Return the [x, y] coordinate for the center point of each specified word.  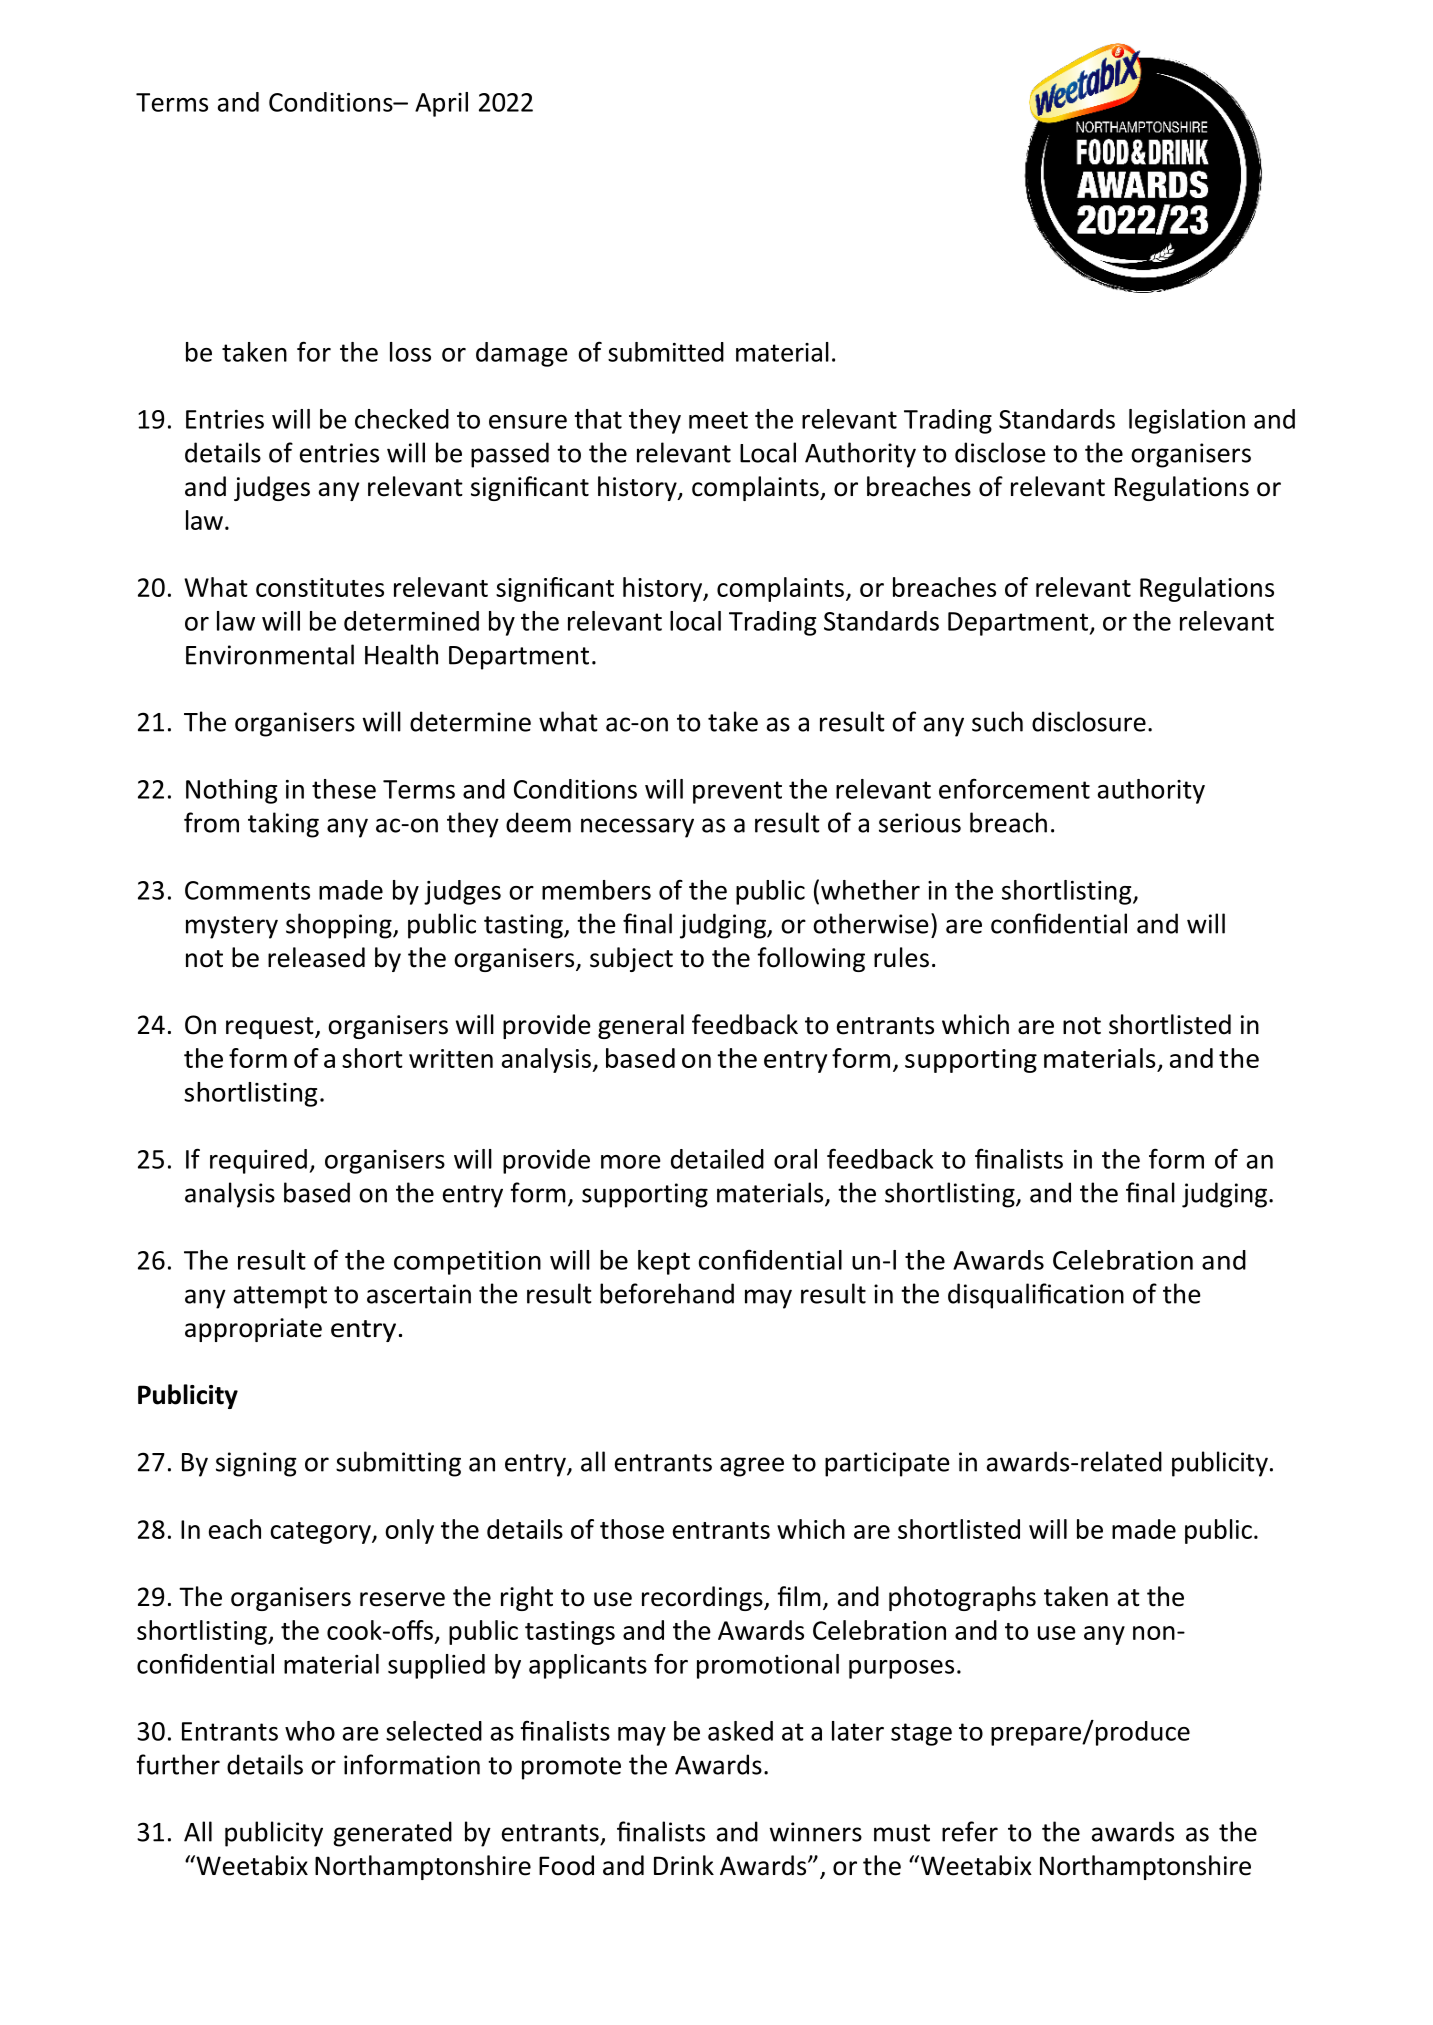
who [310, 1731]
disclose [1000, 452]
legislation [1187, 421]
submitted [666, 352]
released [316, 957]
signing [256, 1464]
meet [718, 420]
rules [901, 957]
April [441, 104]
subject [631, 959]
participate [887, 1464]
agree [752, 1467]
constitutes [320, 587]
